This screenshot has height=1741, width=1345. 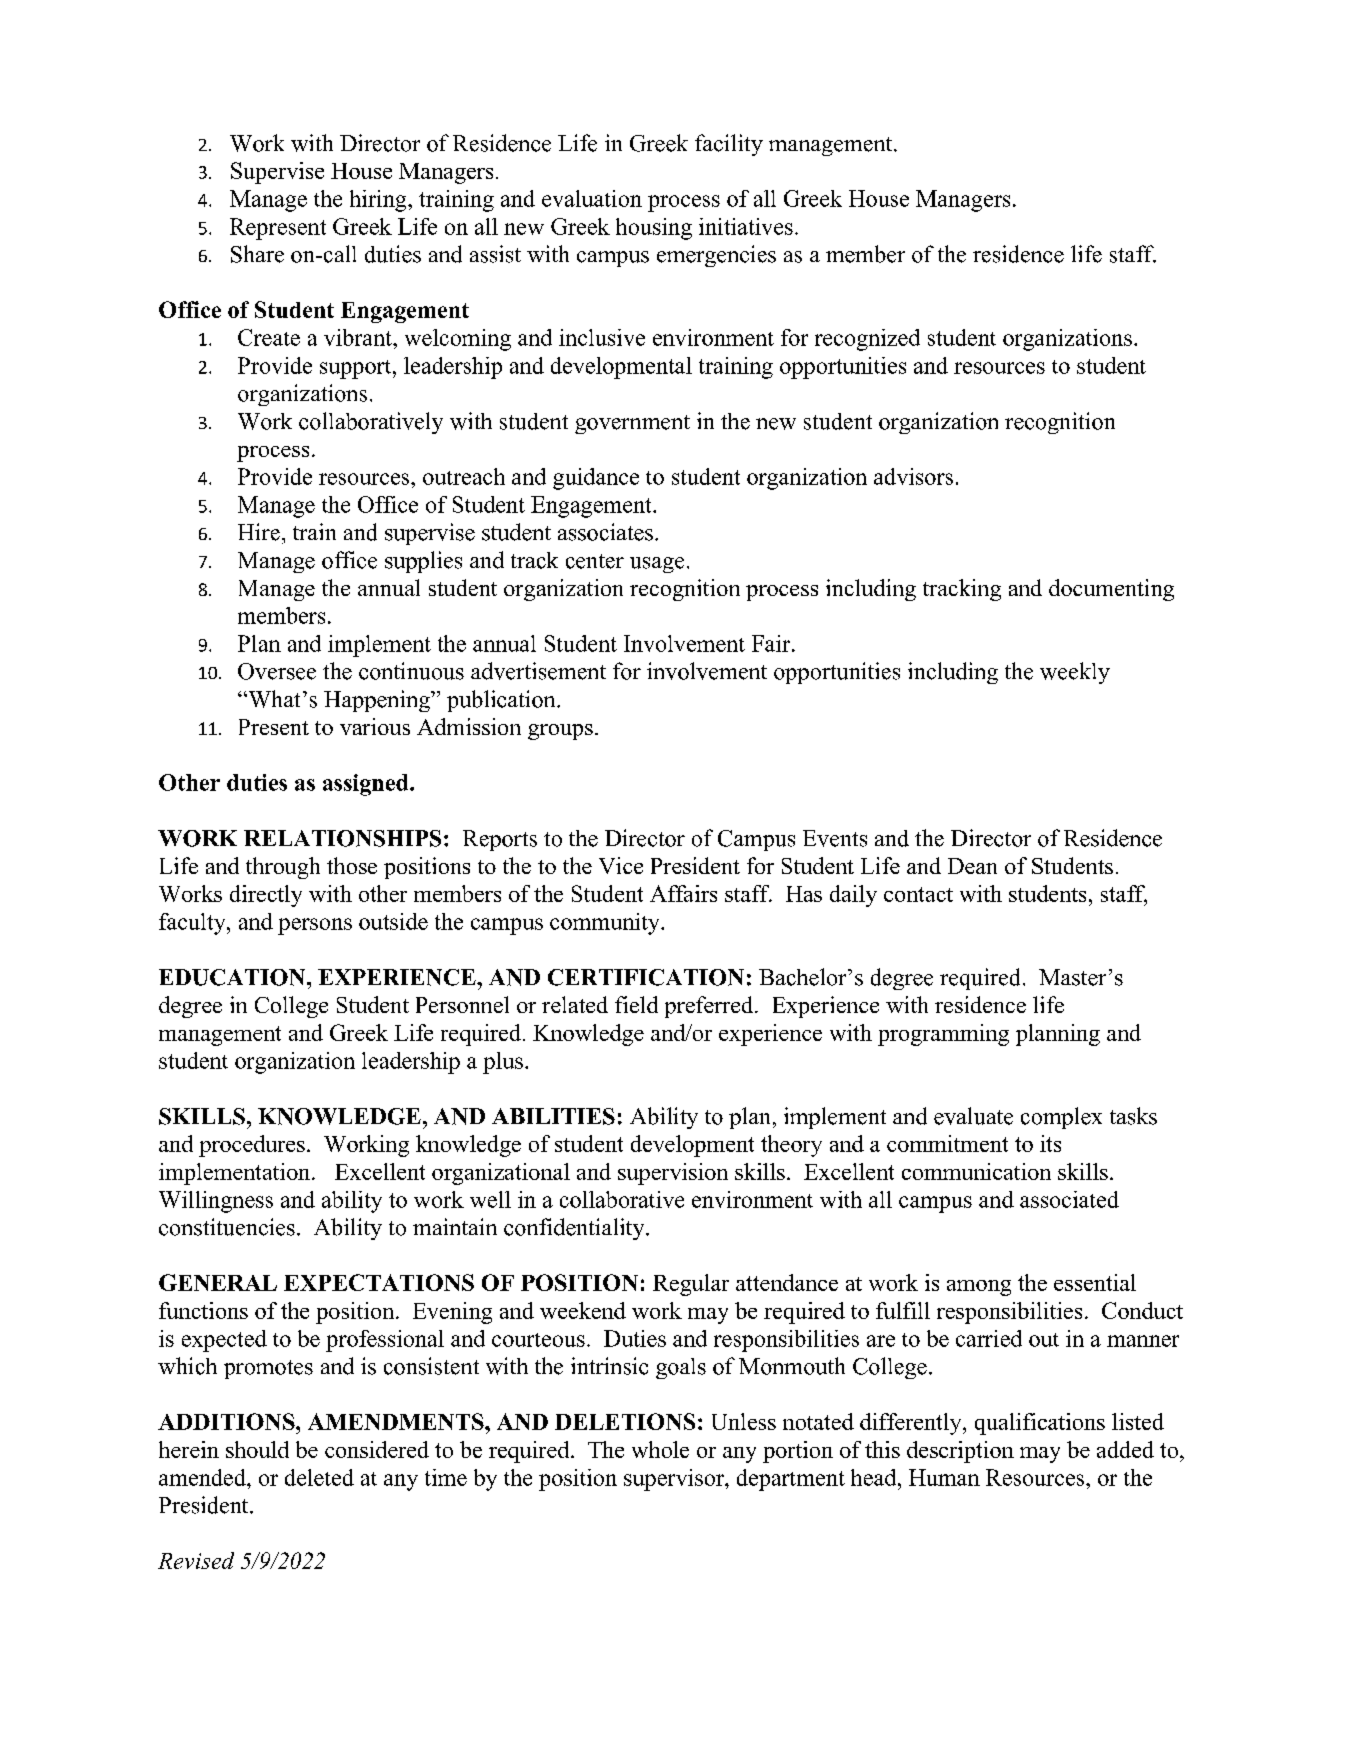 I want to click on recognized, so click(x=867, y=340).
